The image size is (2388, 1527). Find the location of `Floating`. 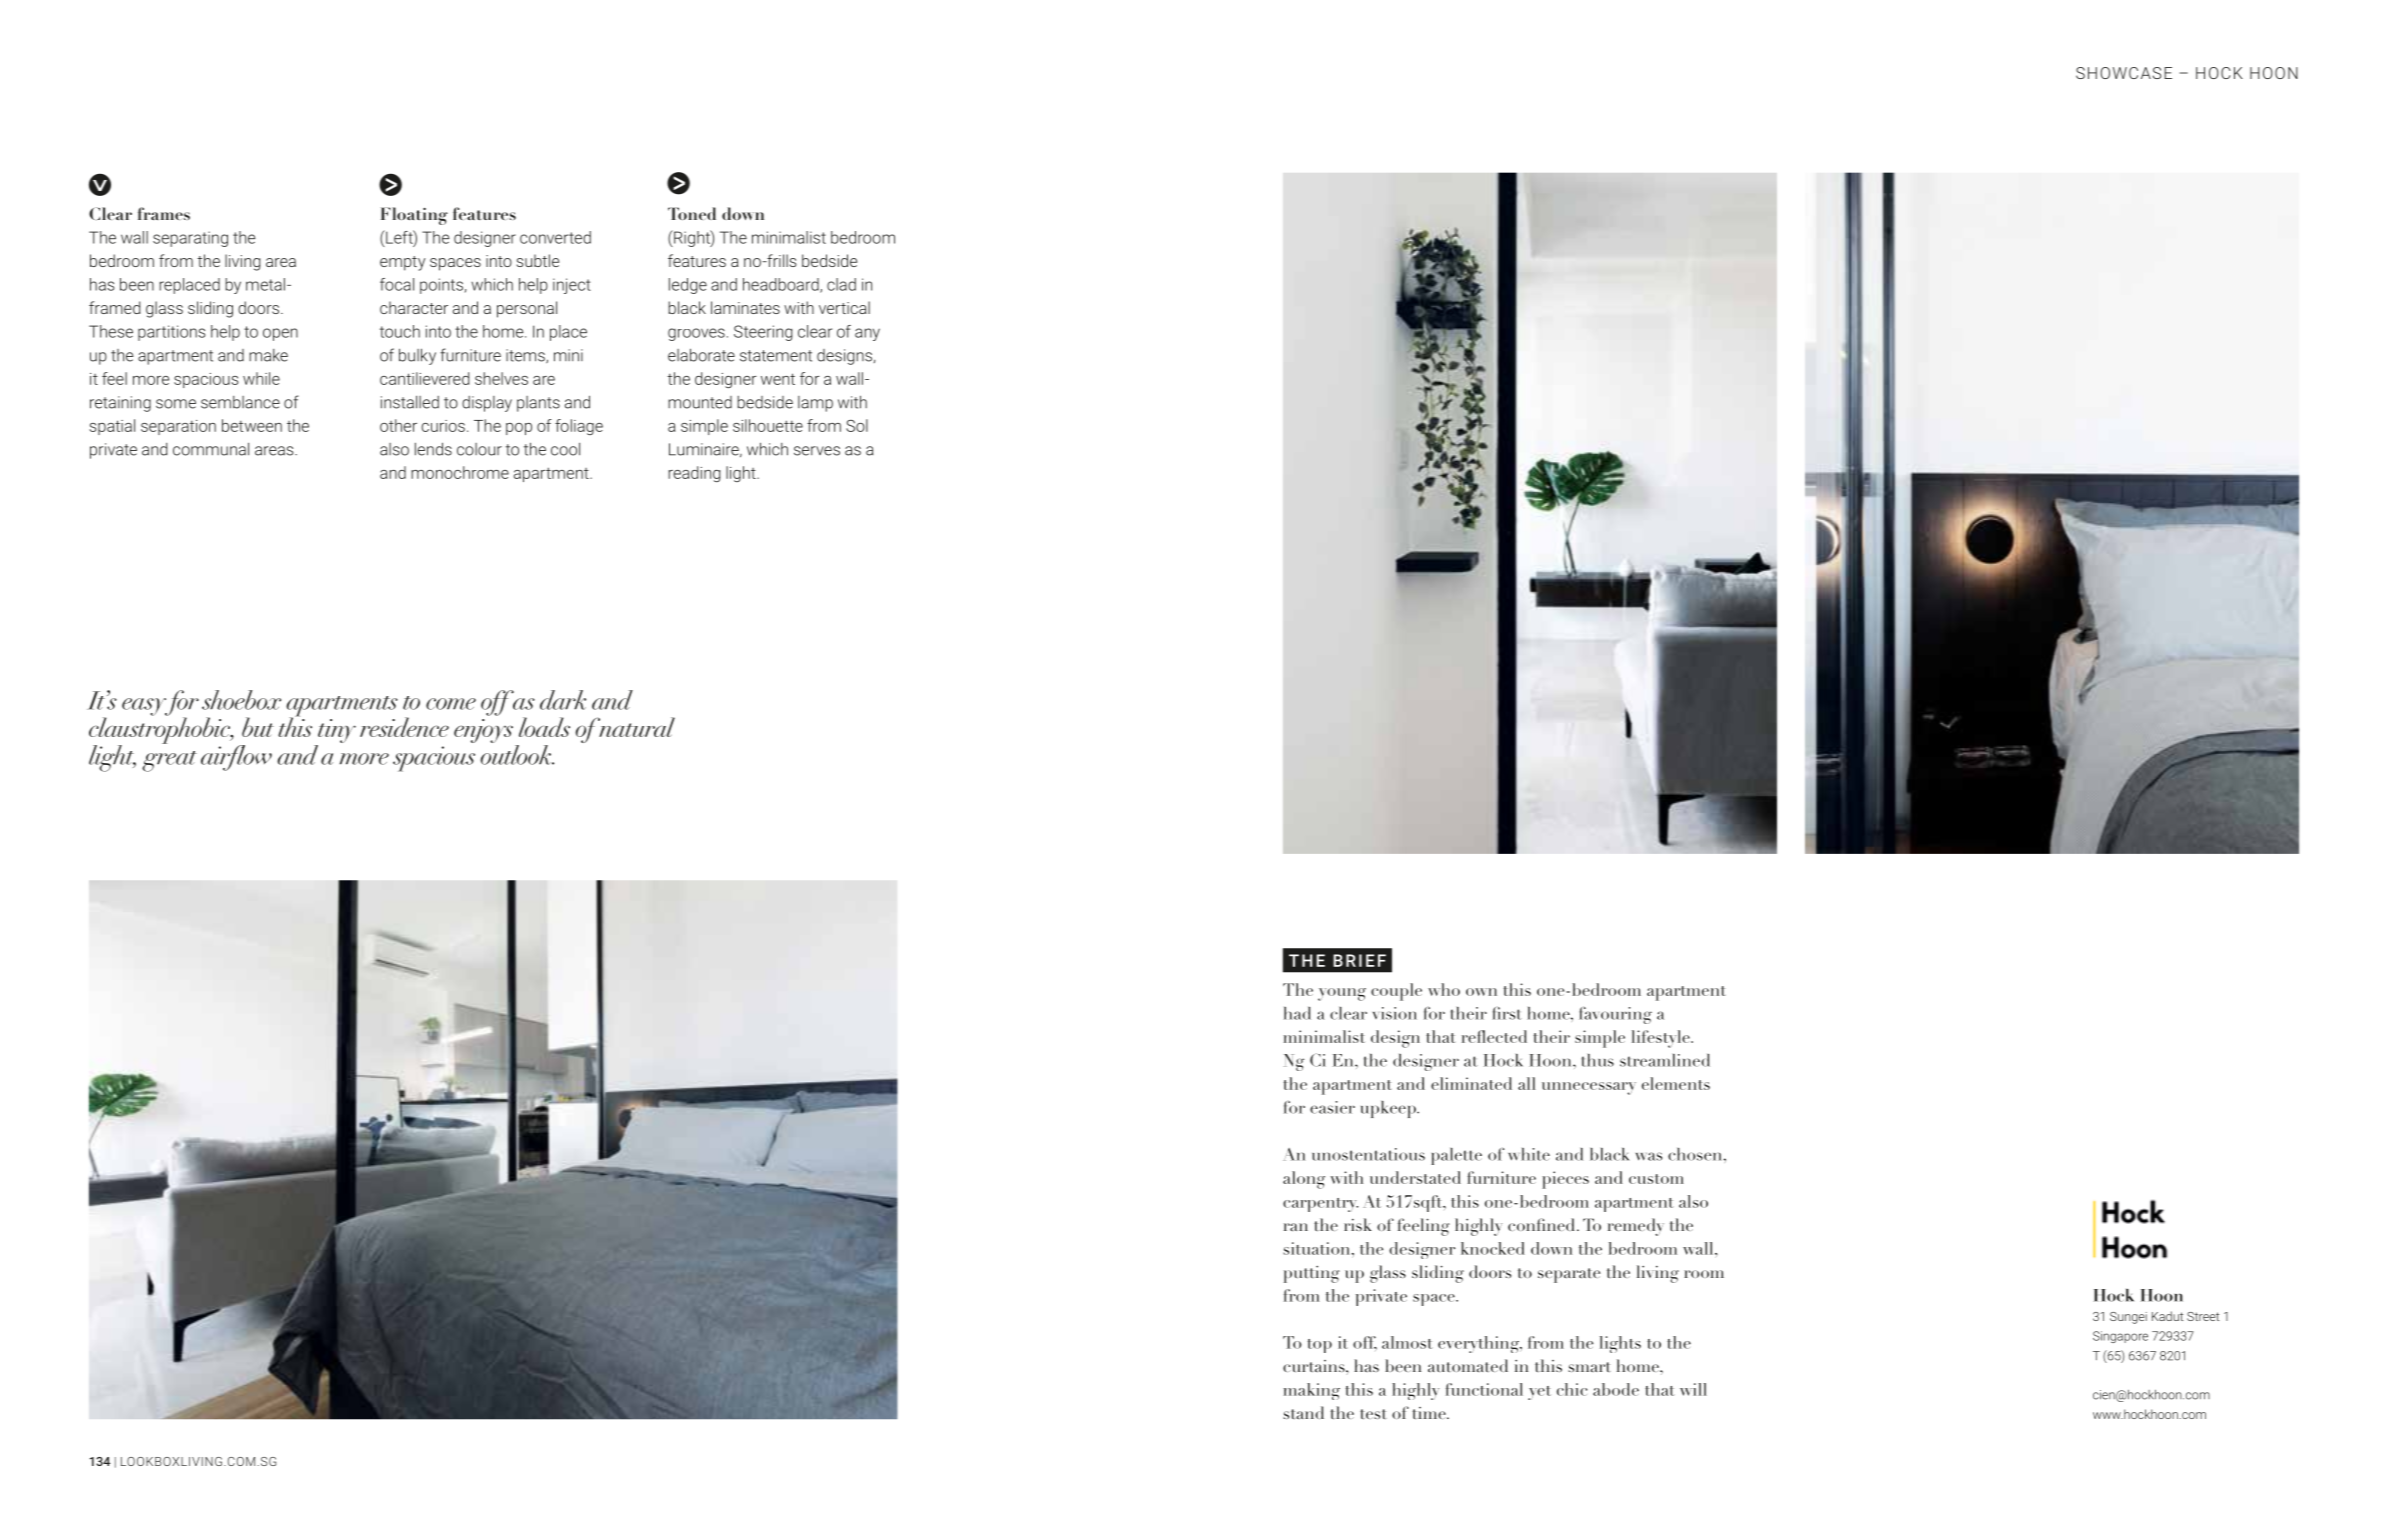

Floating is located at coordinates (414, 216).
